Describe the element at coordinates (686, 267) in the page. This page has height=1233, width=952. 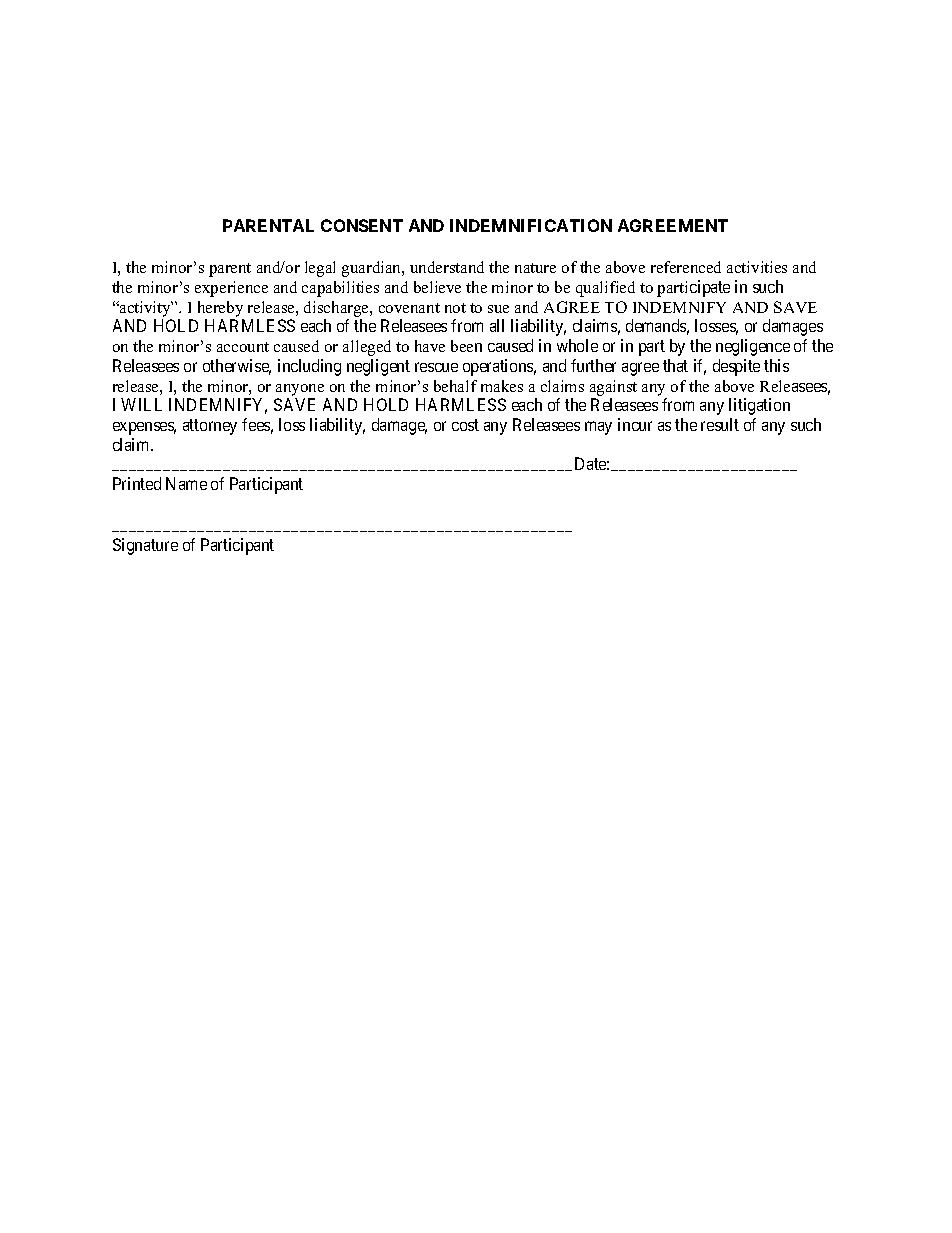
I see `referenced` at that location.
